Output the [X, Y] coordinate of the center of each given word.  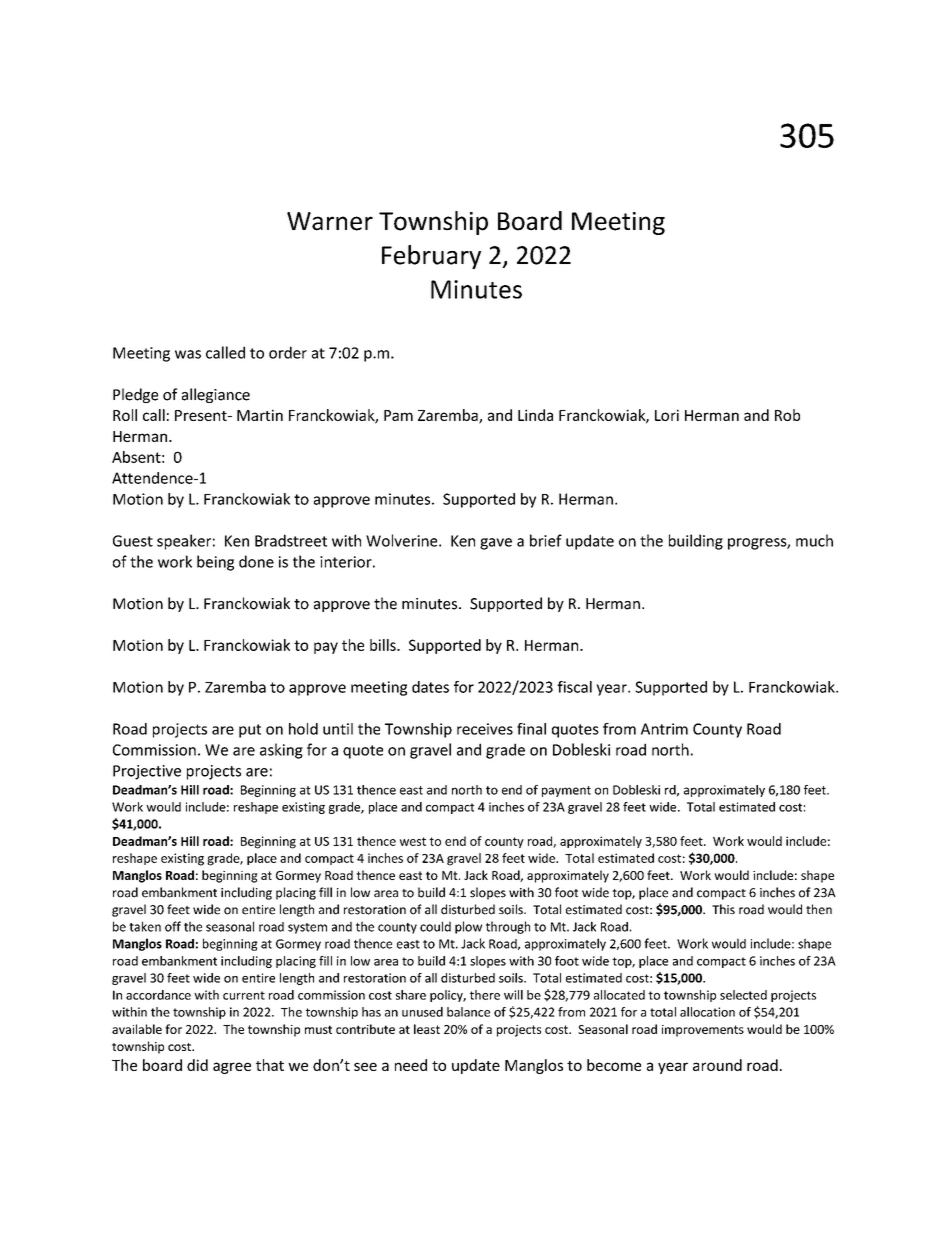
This [723, 909]
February [431, 257]
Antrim [664, 729]
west [413, 841]
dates [430, 687]
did [197, 1065]
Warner [330, 221]
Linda [535, 415]
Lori [667, 415]
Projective [147, 772]
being [215, 563]
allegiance [216, 395]
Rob [787, 415]
